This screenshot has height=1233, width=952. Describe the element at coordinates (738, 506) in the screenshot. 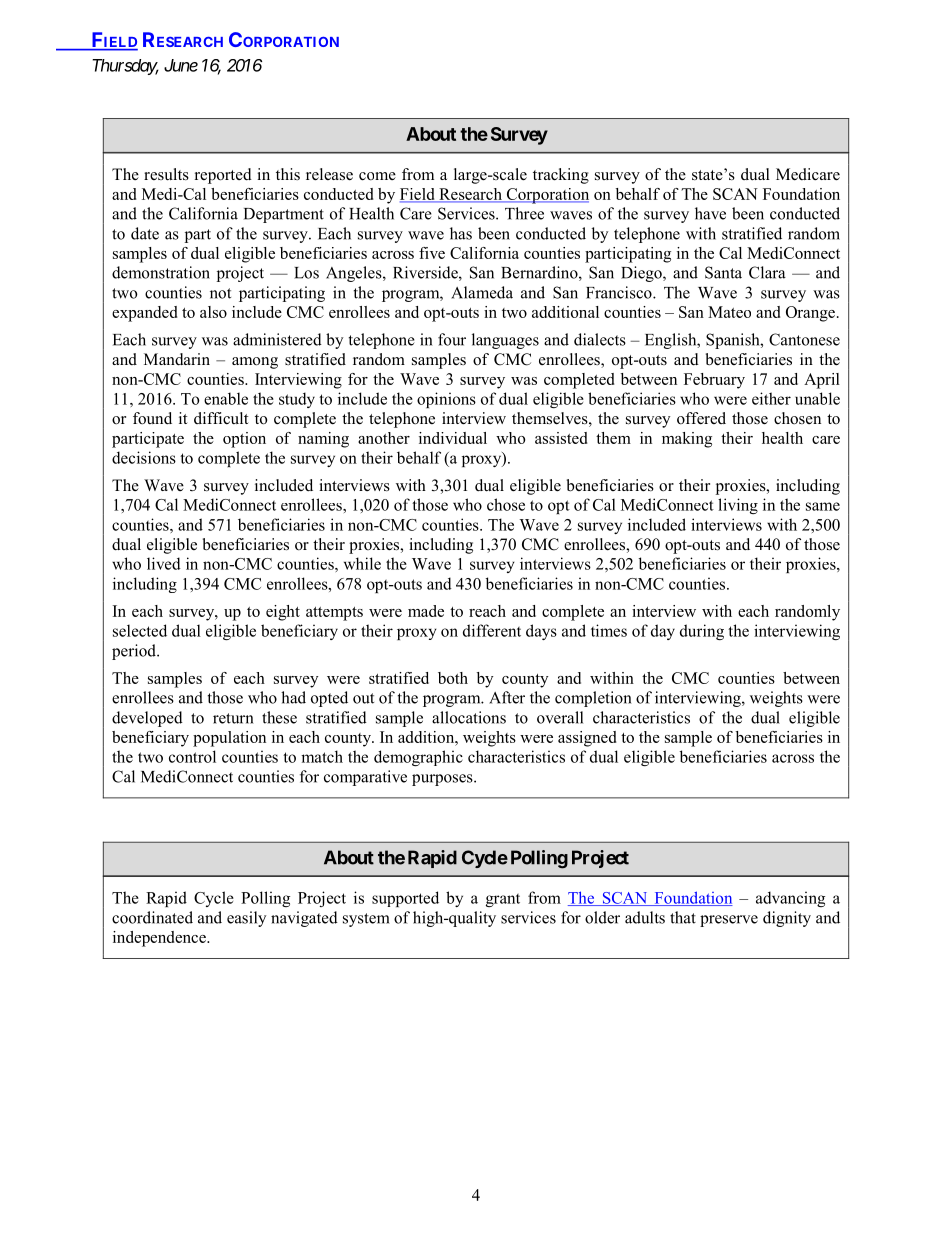

I see `living` at that location.
